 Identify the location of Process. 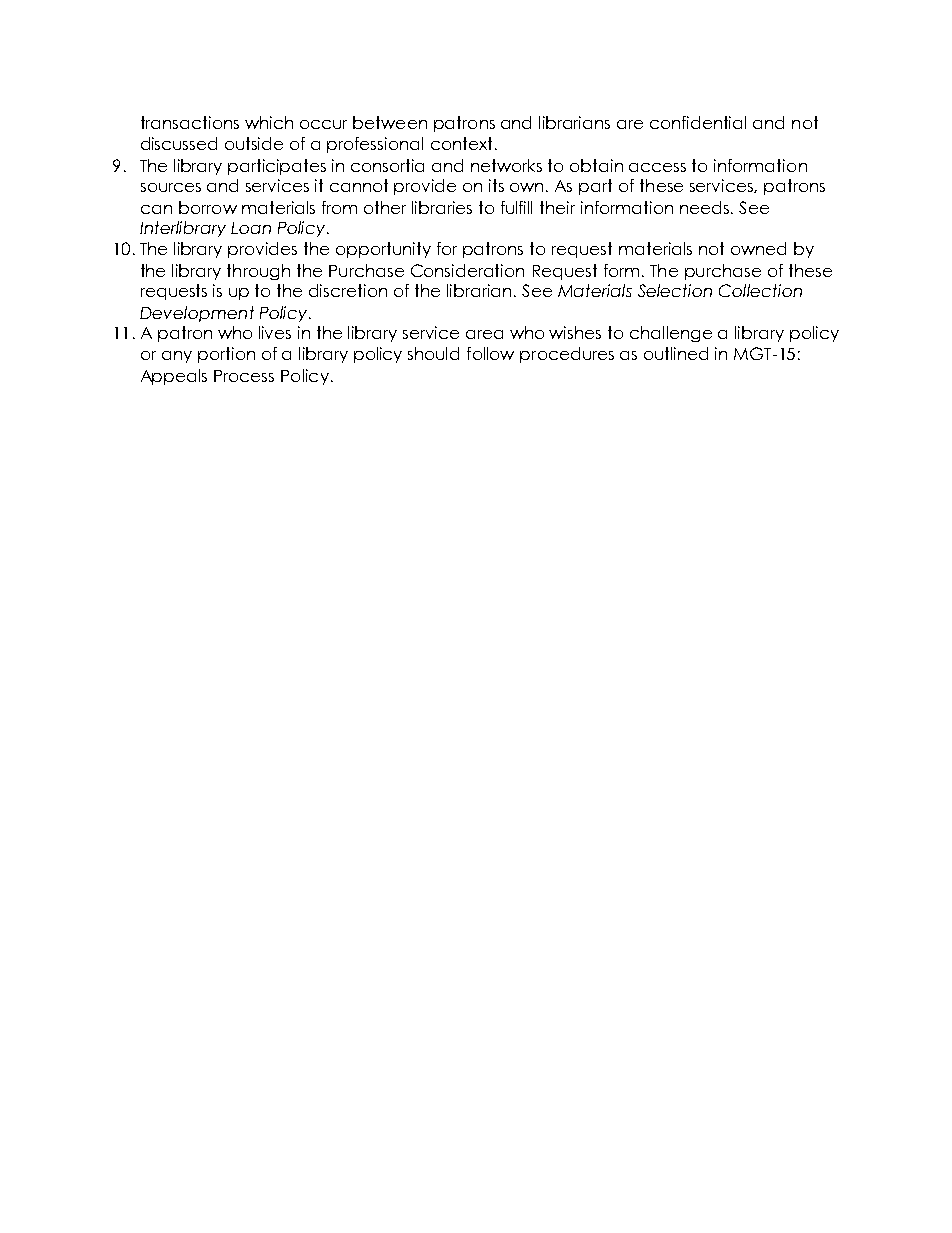
(244, 376).
